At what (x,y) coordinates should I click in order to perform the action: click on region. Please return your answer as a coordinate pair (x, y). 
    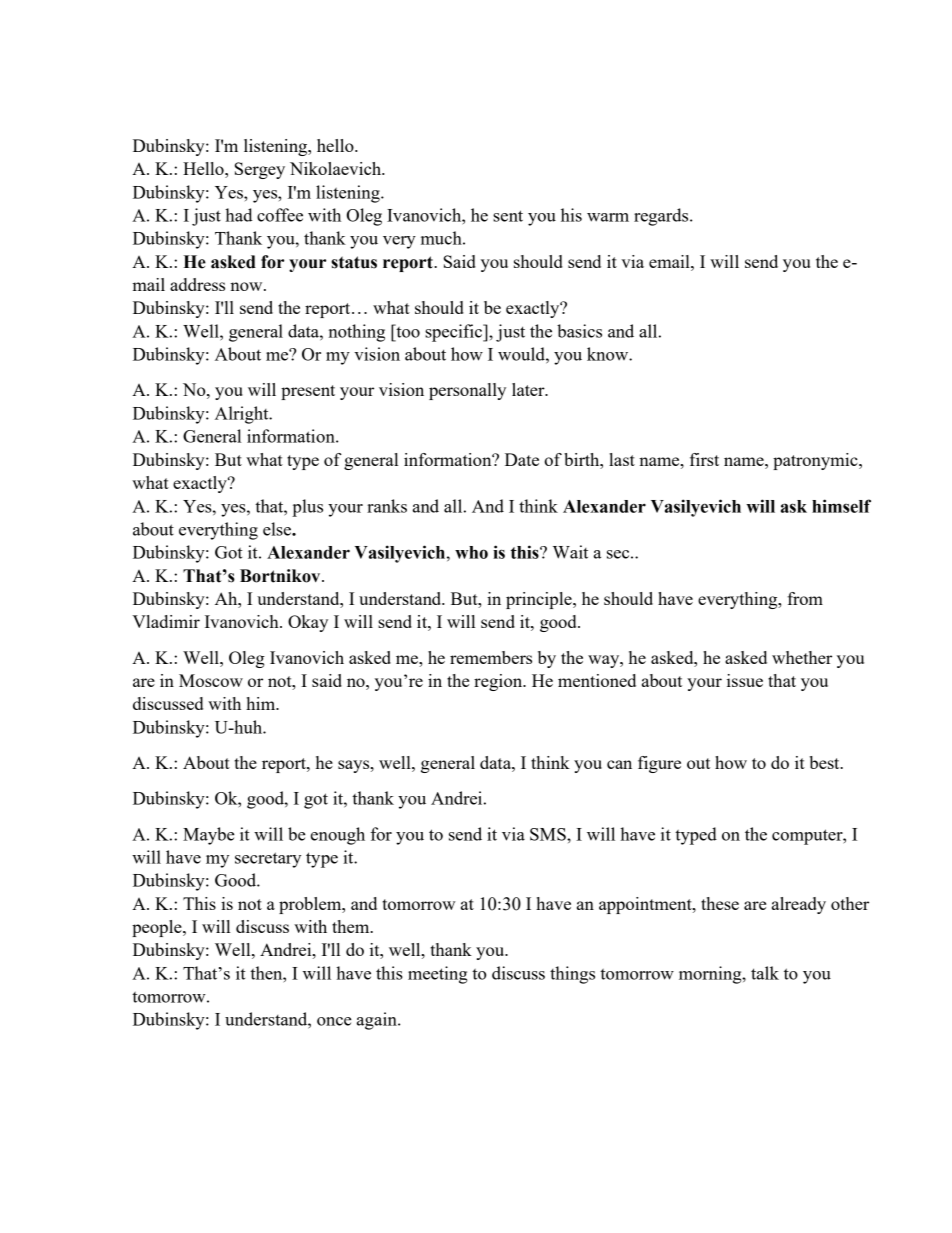
    Looking at the image, I should click on (499, 682).
